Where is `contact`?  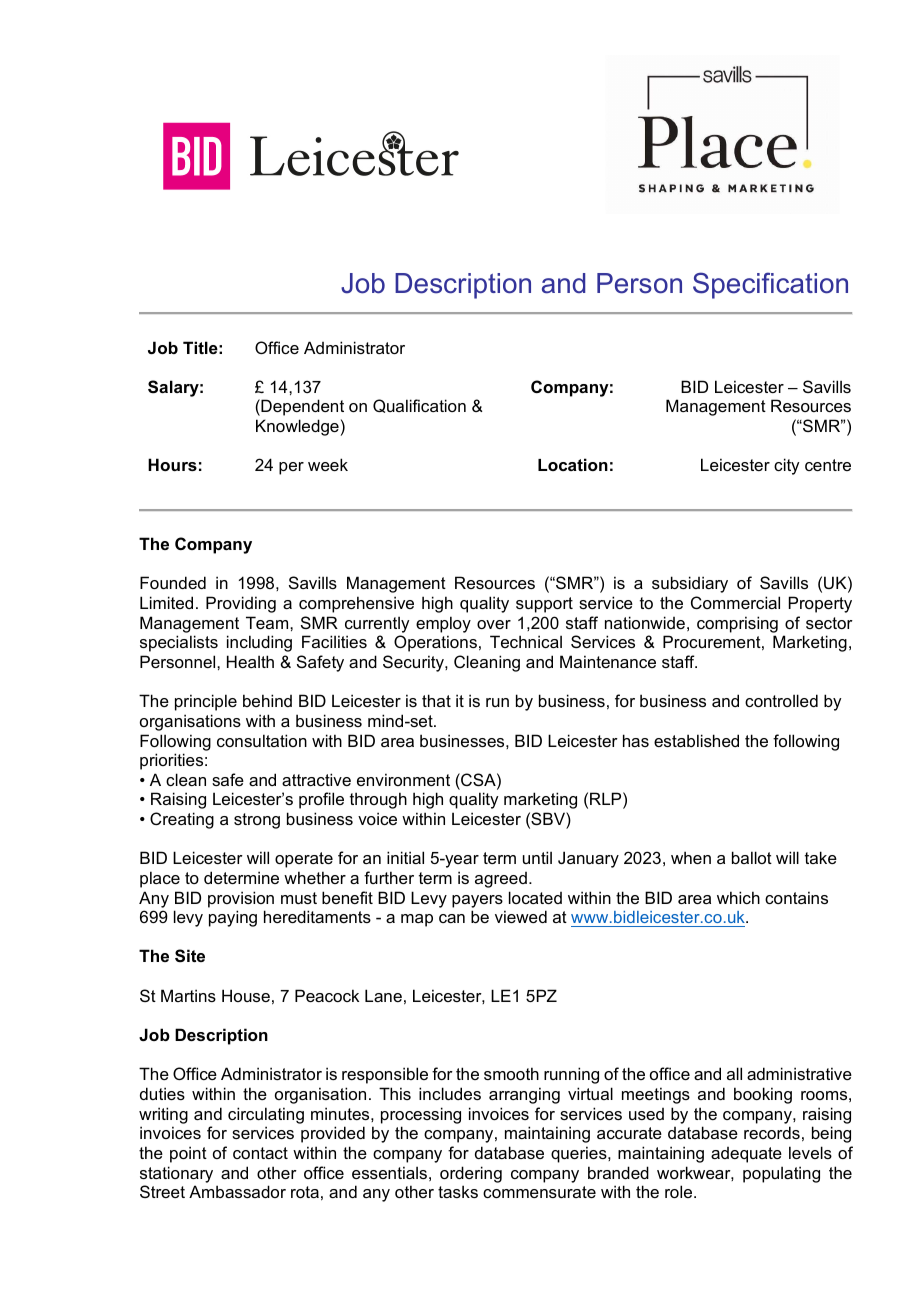 contact is located at coordinates (260, 1153).
